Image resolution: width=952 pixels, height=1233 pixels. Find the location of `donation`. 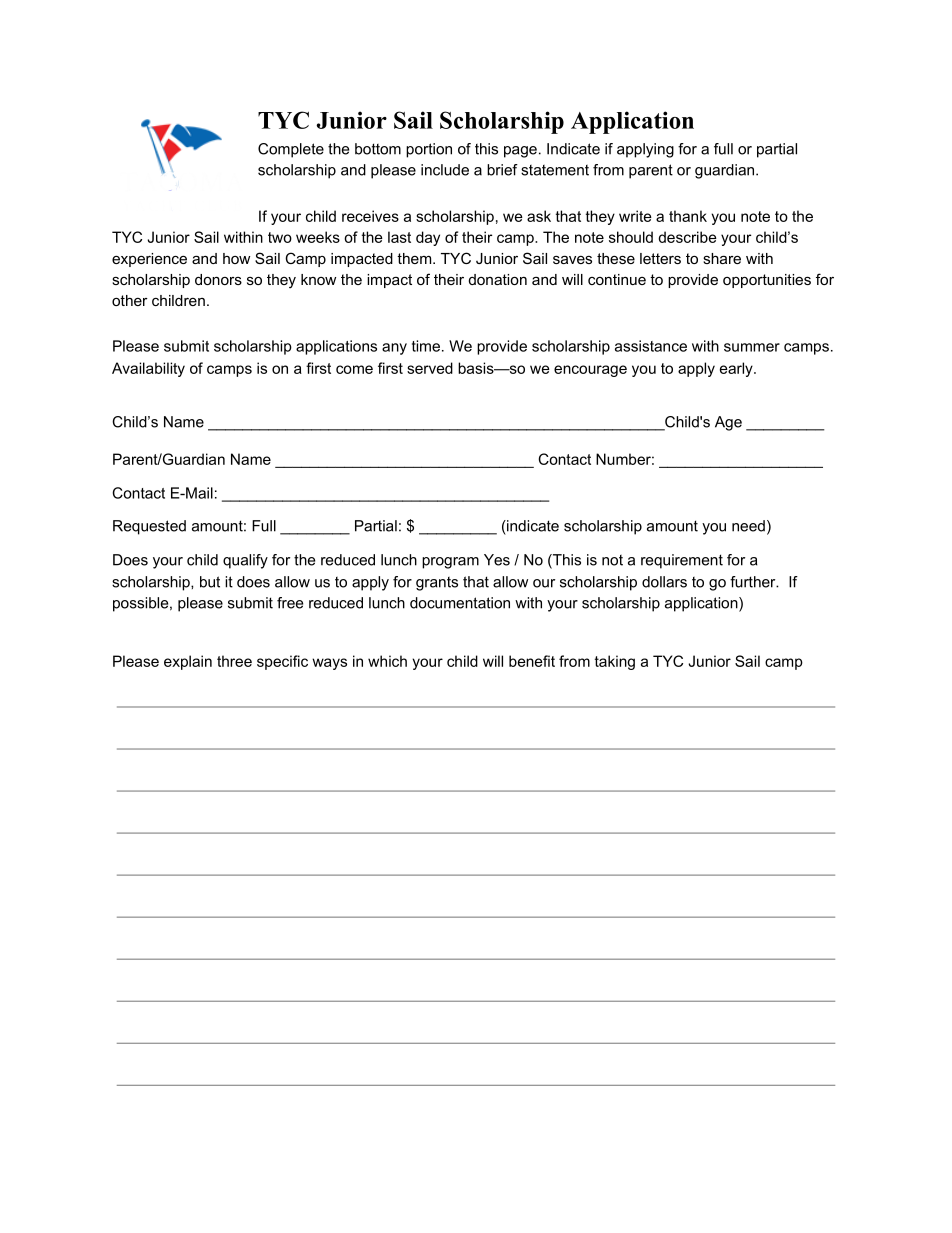

donation is located at coordinates (498, 279).
